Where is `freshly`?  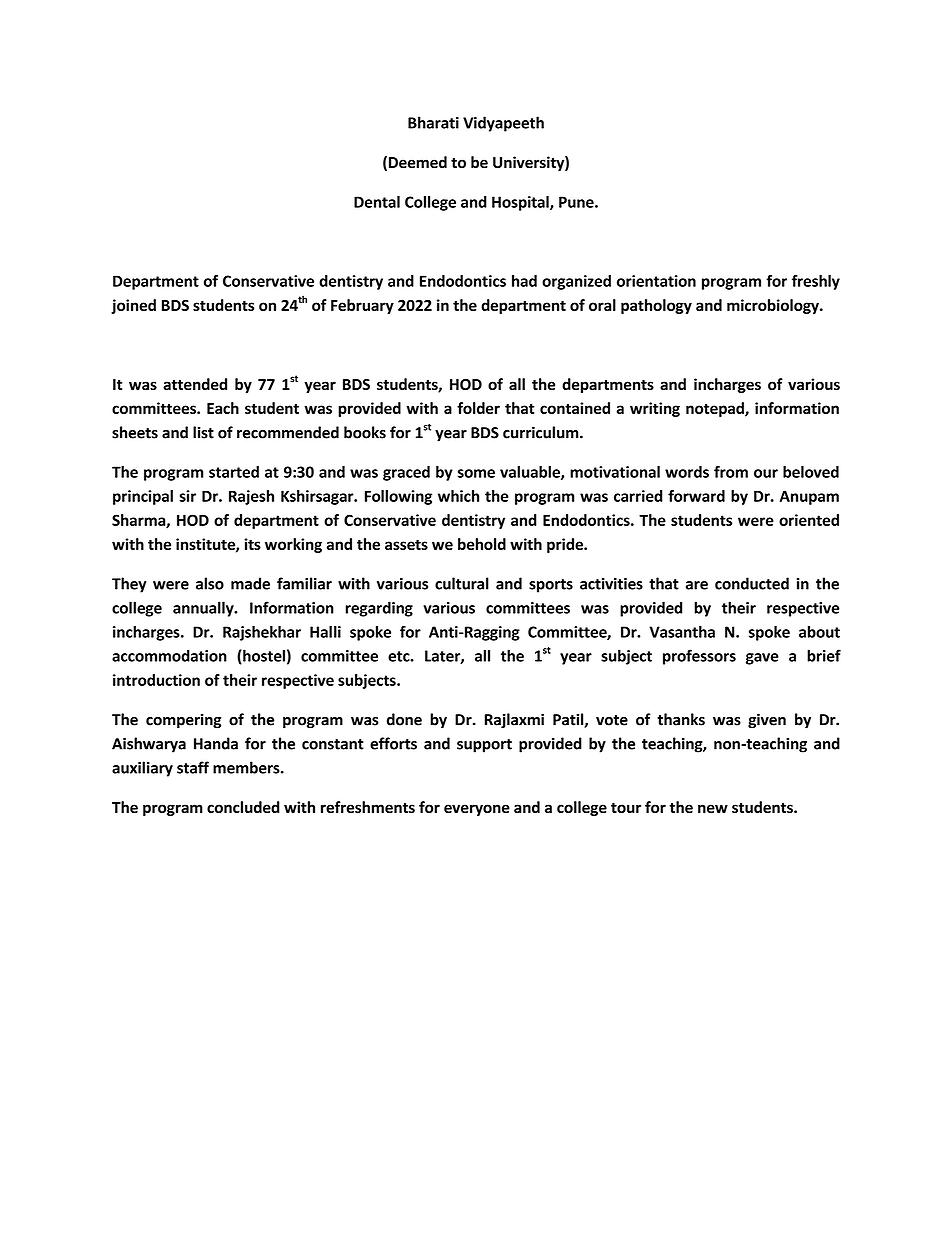
freshly is located at coordinates (816, 282).
